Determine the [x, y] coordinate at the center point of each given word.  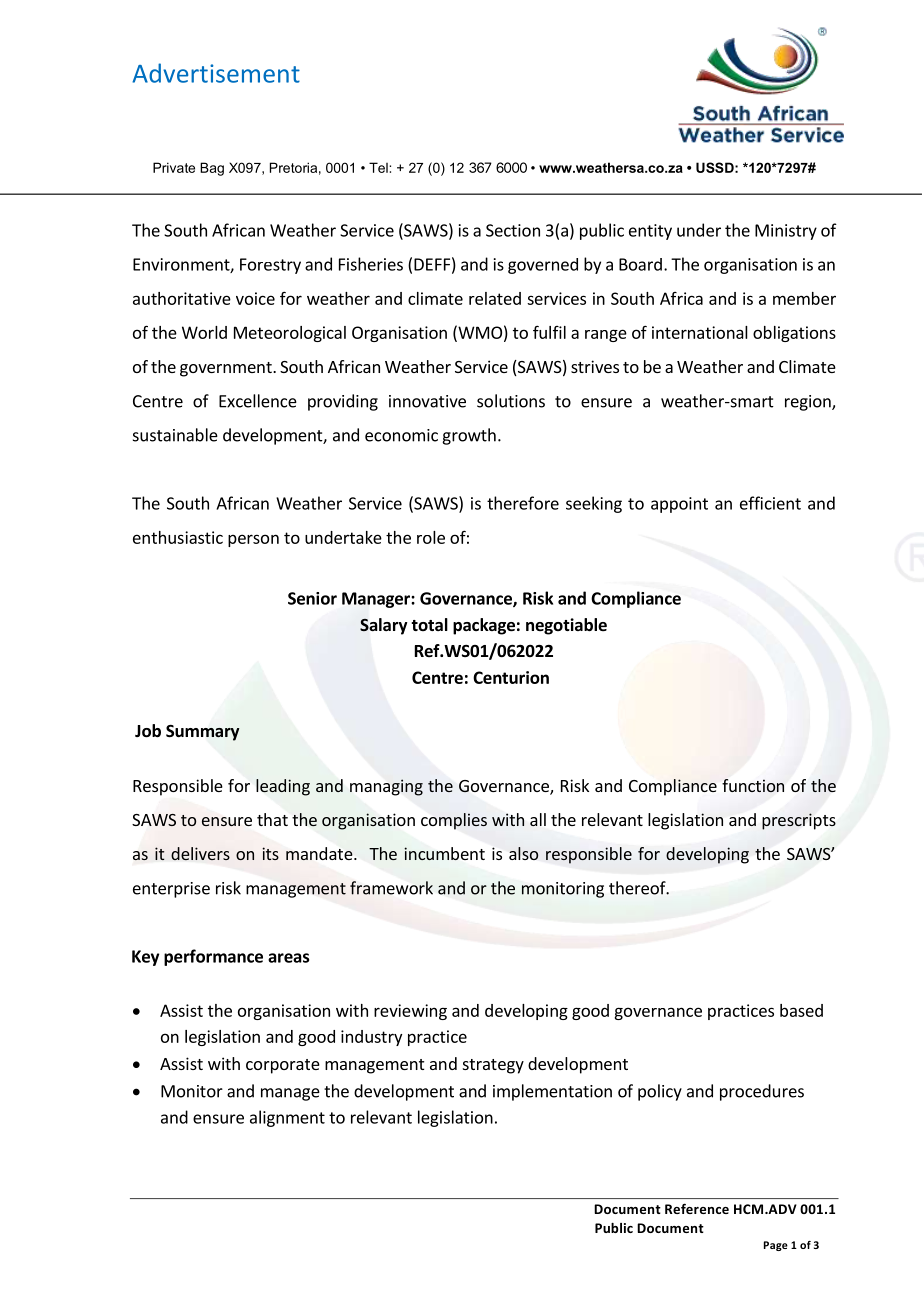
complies [454, 821]
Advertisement [216, 73]
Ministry [786, 232]
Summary [203, 733]
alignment [287, 1118]
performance [213, 957]
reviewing [410, 1012]
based [801, 1010]
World [204, 332]
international [700, 332]
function [753, 785]
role [431, 537]
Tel [379, 167]
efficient [770, 503]
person [253, 540]
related [495, 298]
